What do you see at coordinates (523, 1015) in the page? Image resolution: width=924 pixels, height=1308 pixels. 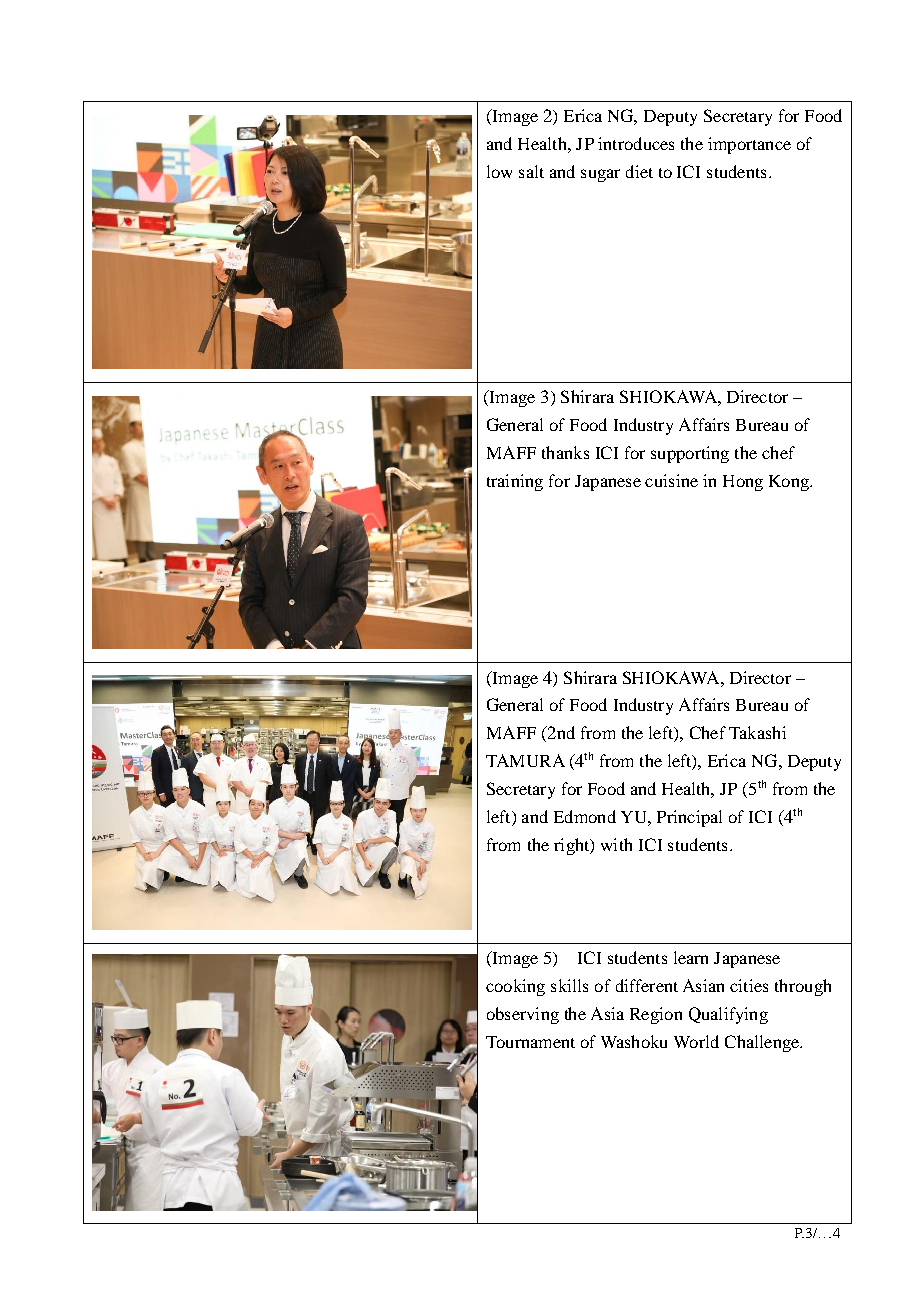 I see `observing` at bounding box center [523, 1015].
